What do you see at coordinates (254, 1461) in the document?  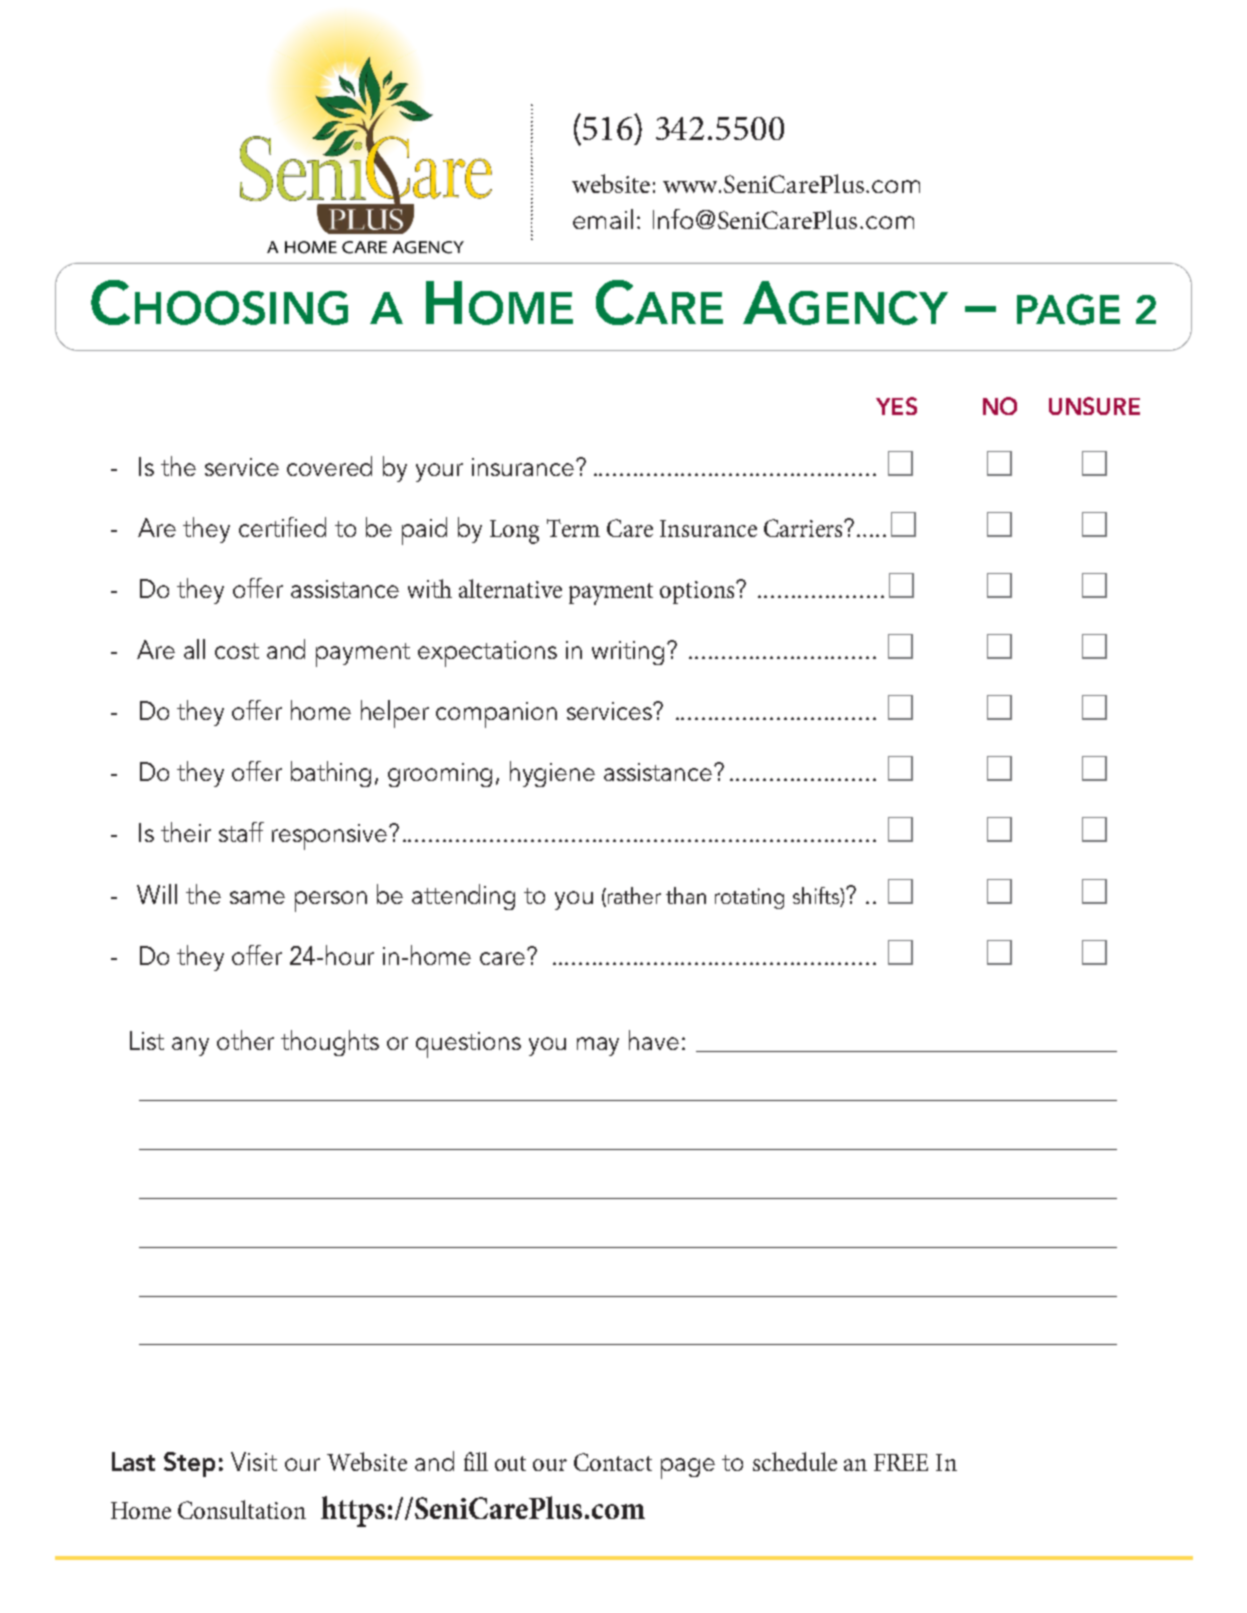 I see `Visit` at bounding box center [254, 1461].
